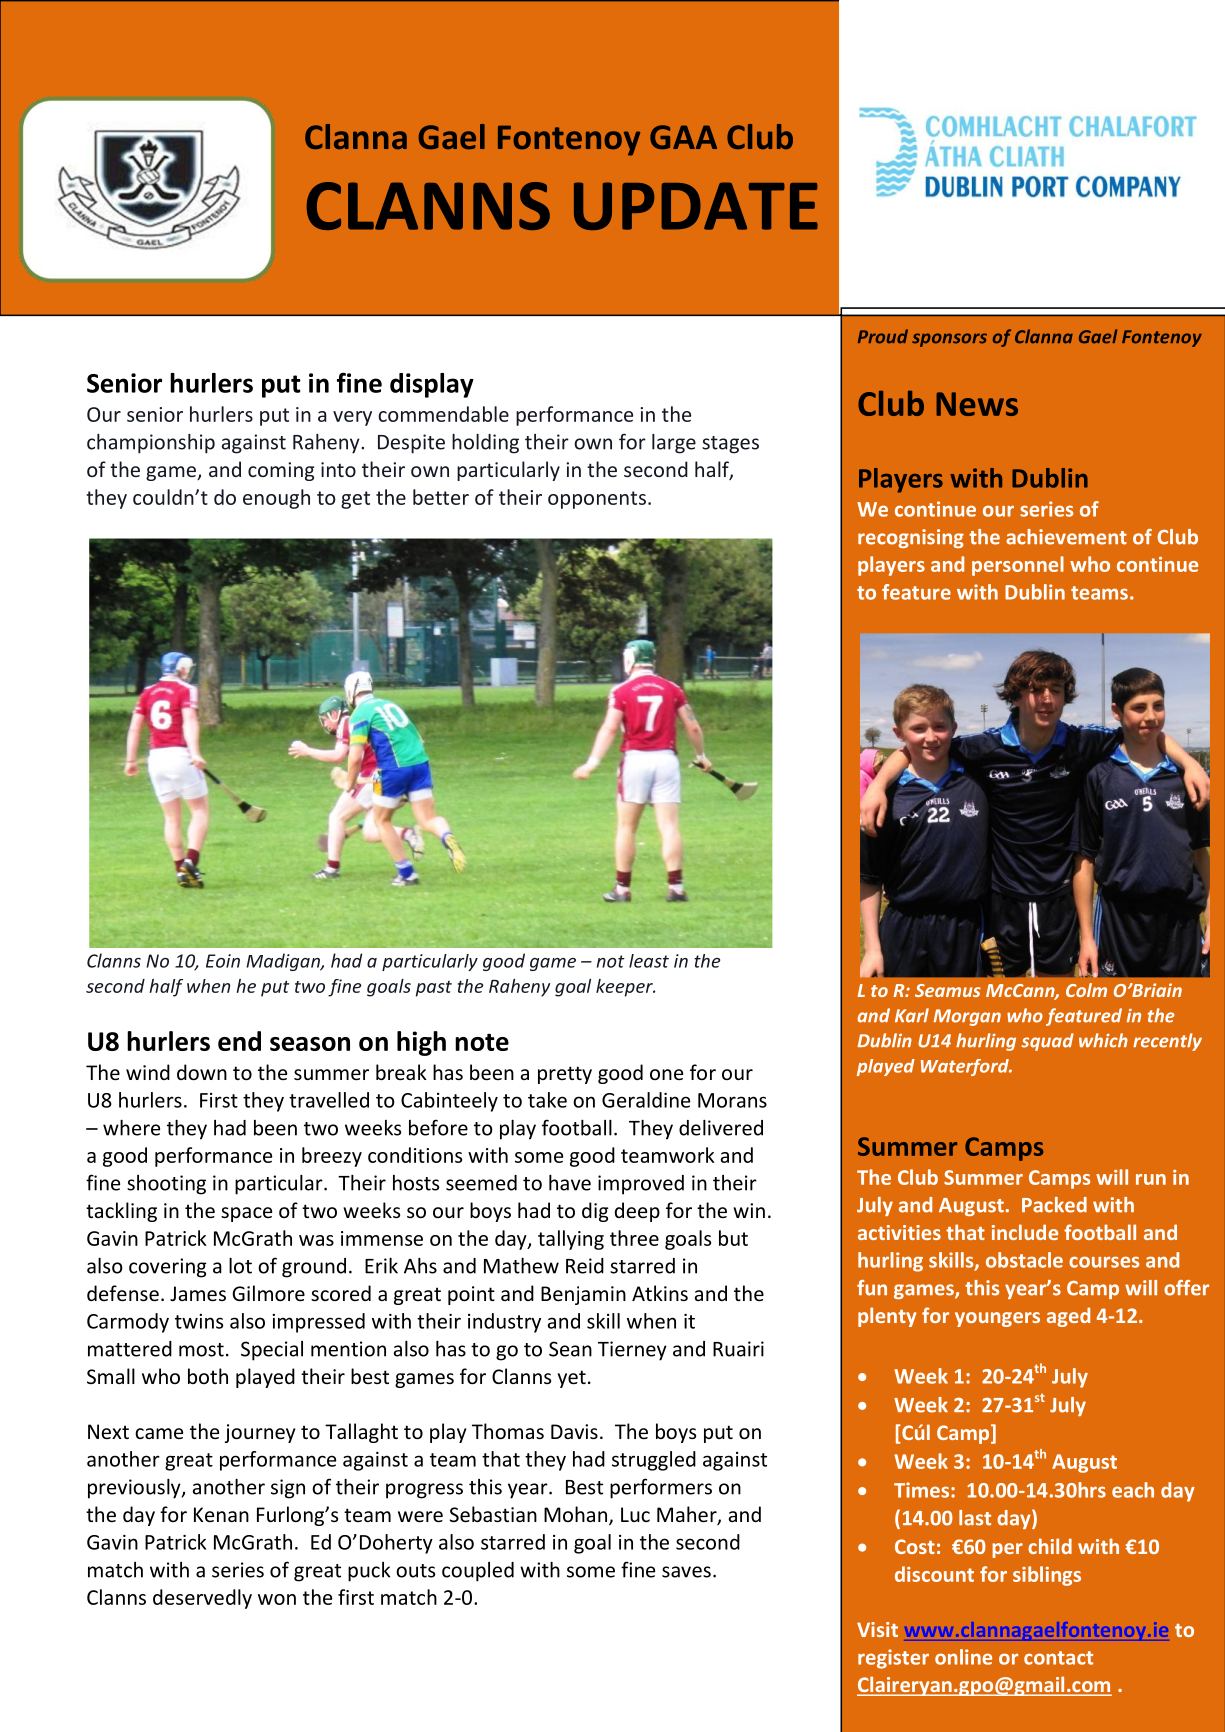  What do you see at coordinates (696, 206) in the page?
I see `UPDATE` at bounding box center [696, 206].
